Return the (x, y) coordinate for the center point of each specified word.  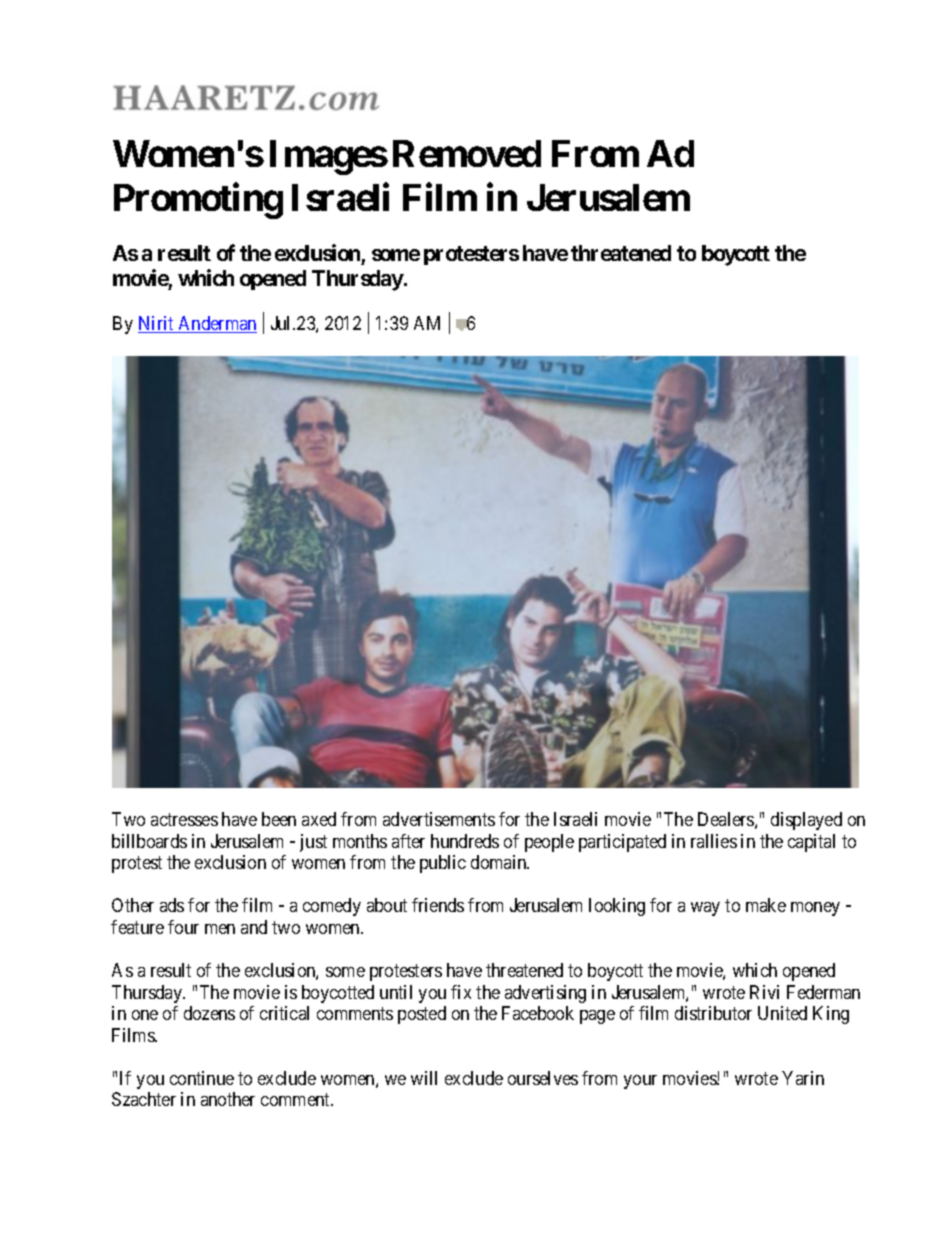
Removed (467, 153)
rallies (714, 841)
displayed (806, 821)
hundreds (465, 841)
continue (202, 1078)
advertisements (439, 819)
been (279, 819)
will (424, 1078)
